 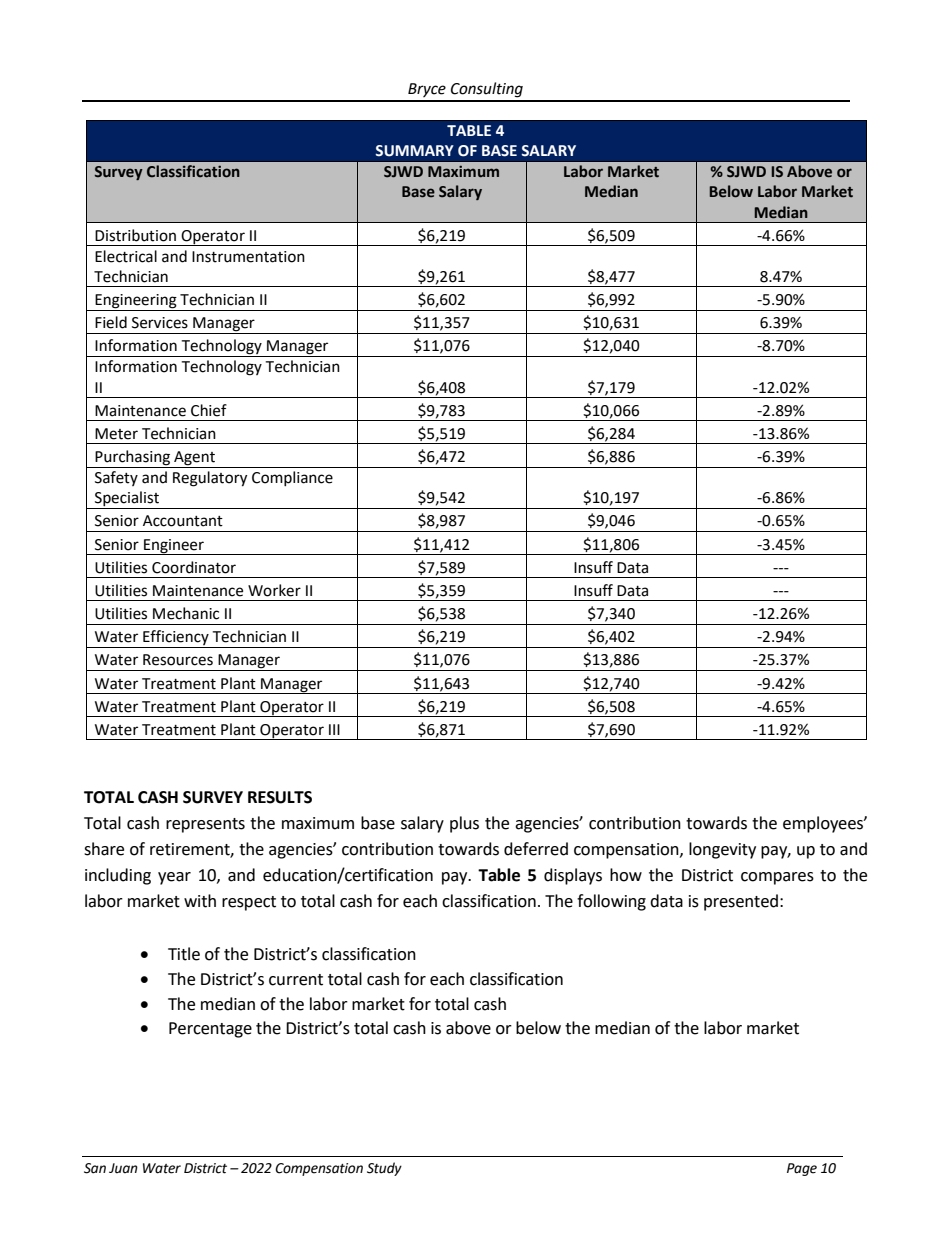 I want to click on Distribution, so click(x=135, y=235).
